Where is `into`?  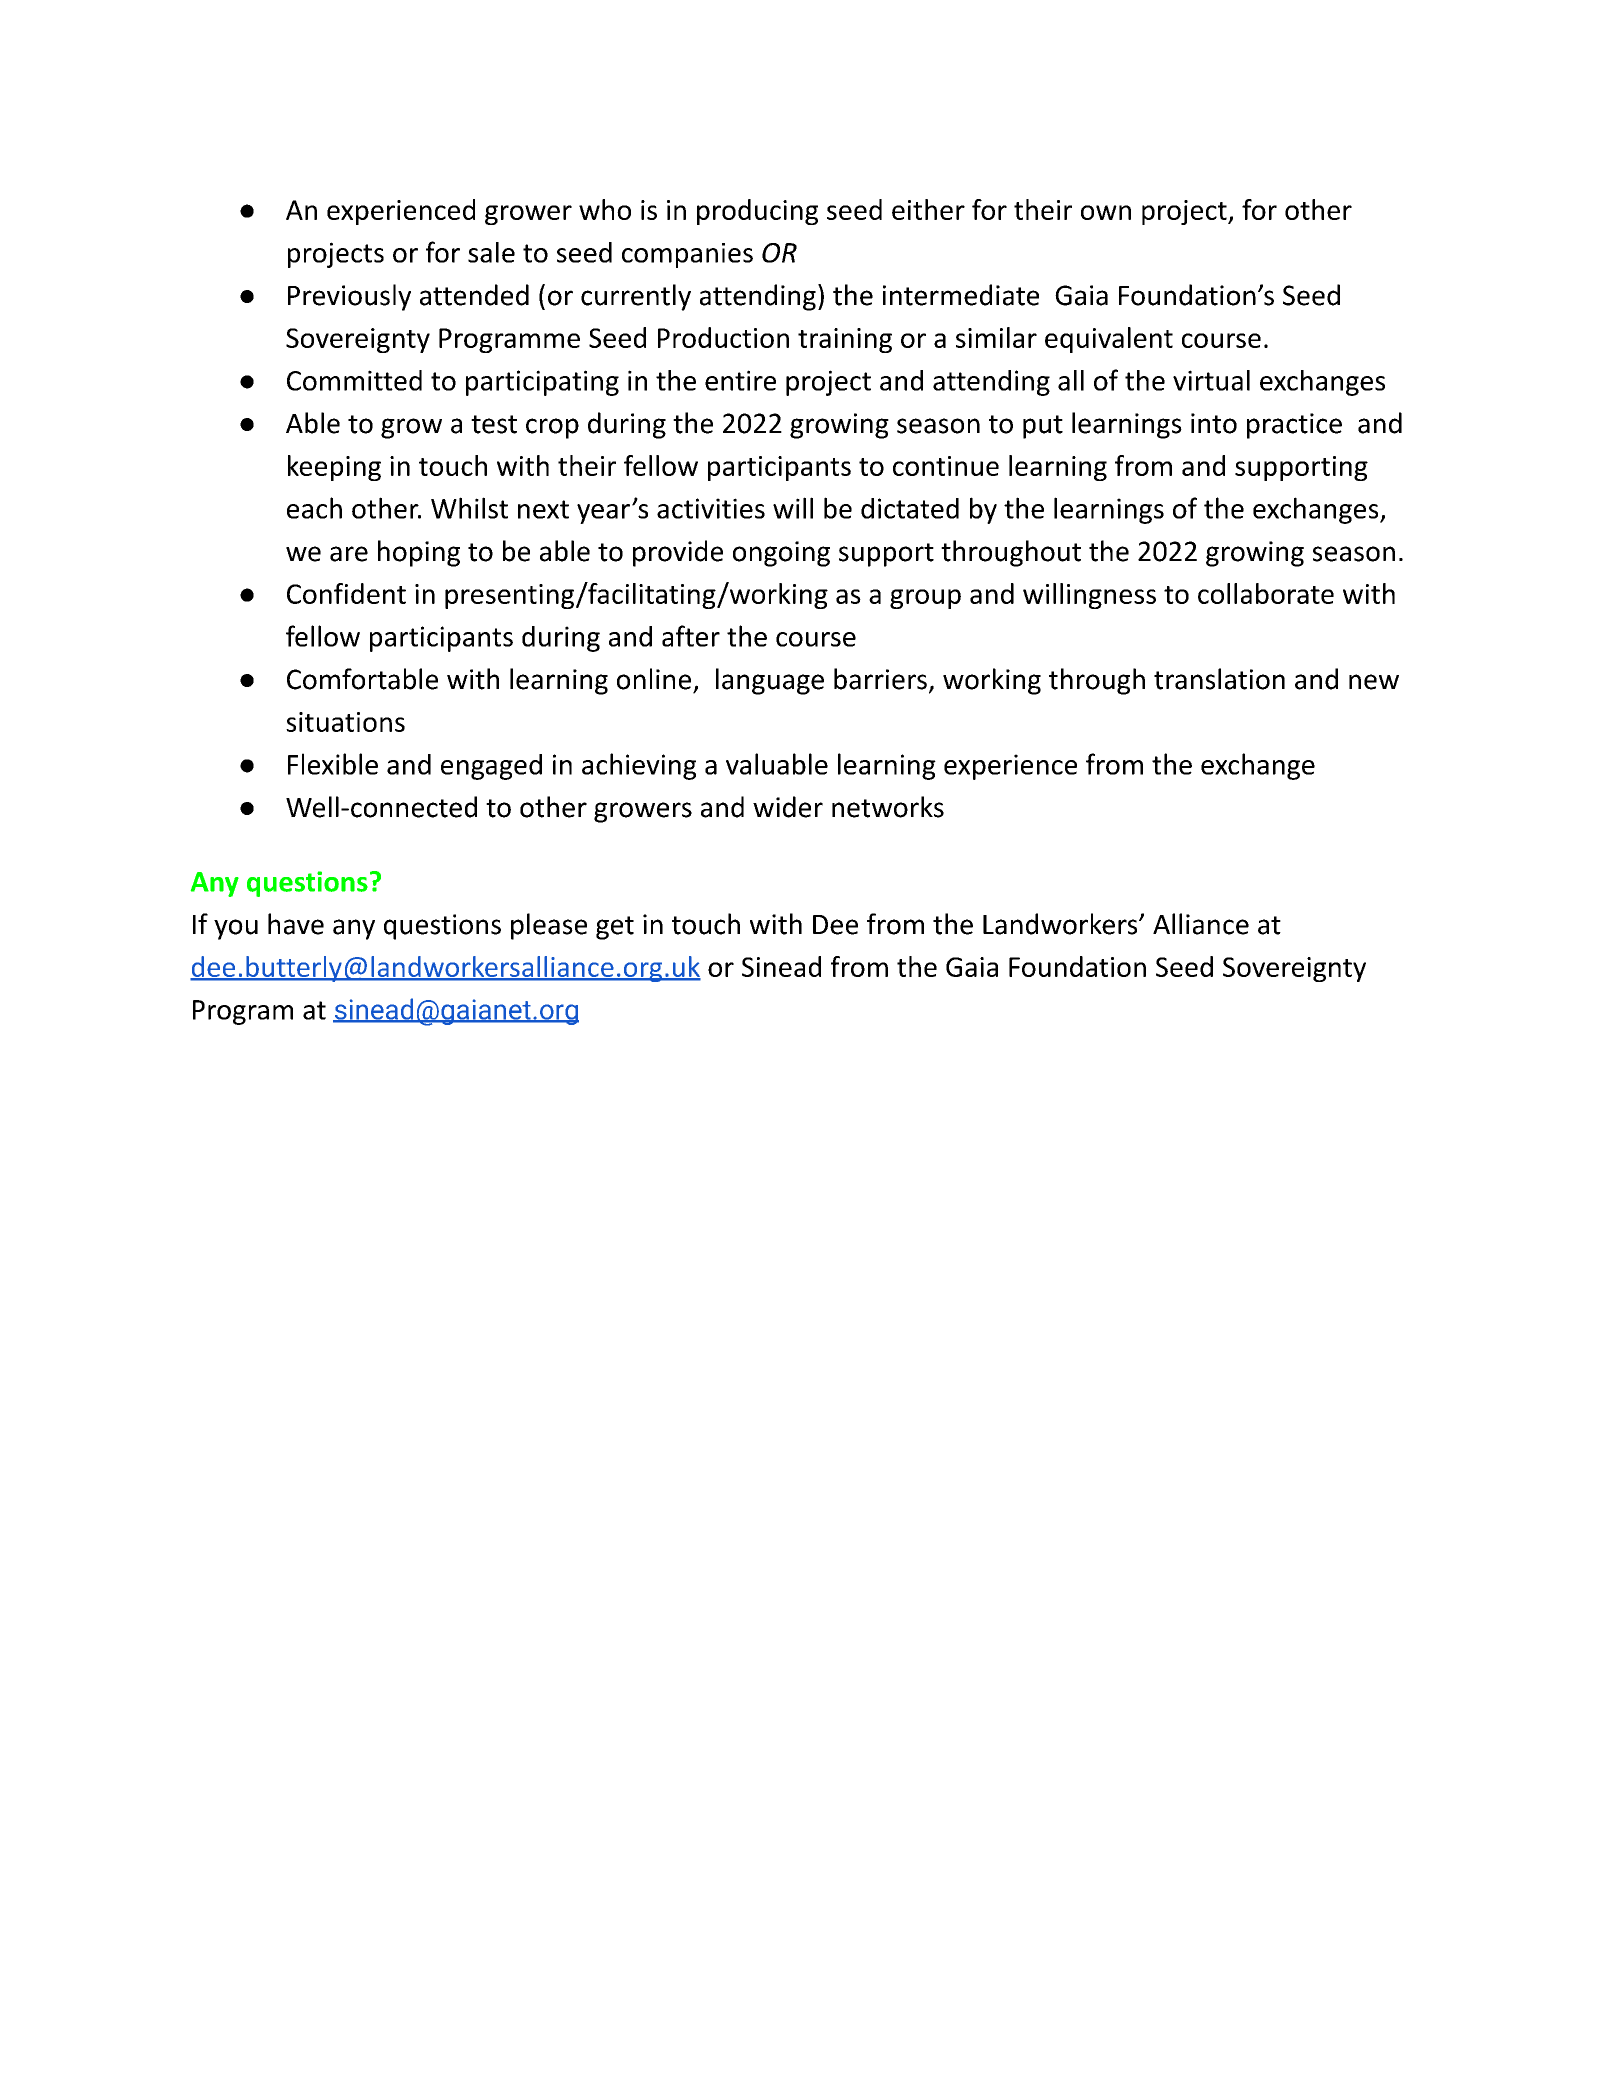 into is located at coordinates (1214, 423).
